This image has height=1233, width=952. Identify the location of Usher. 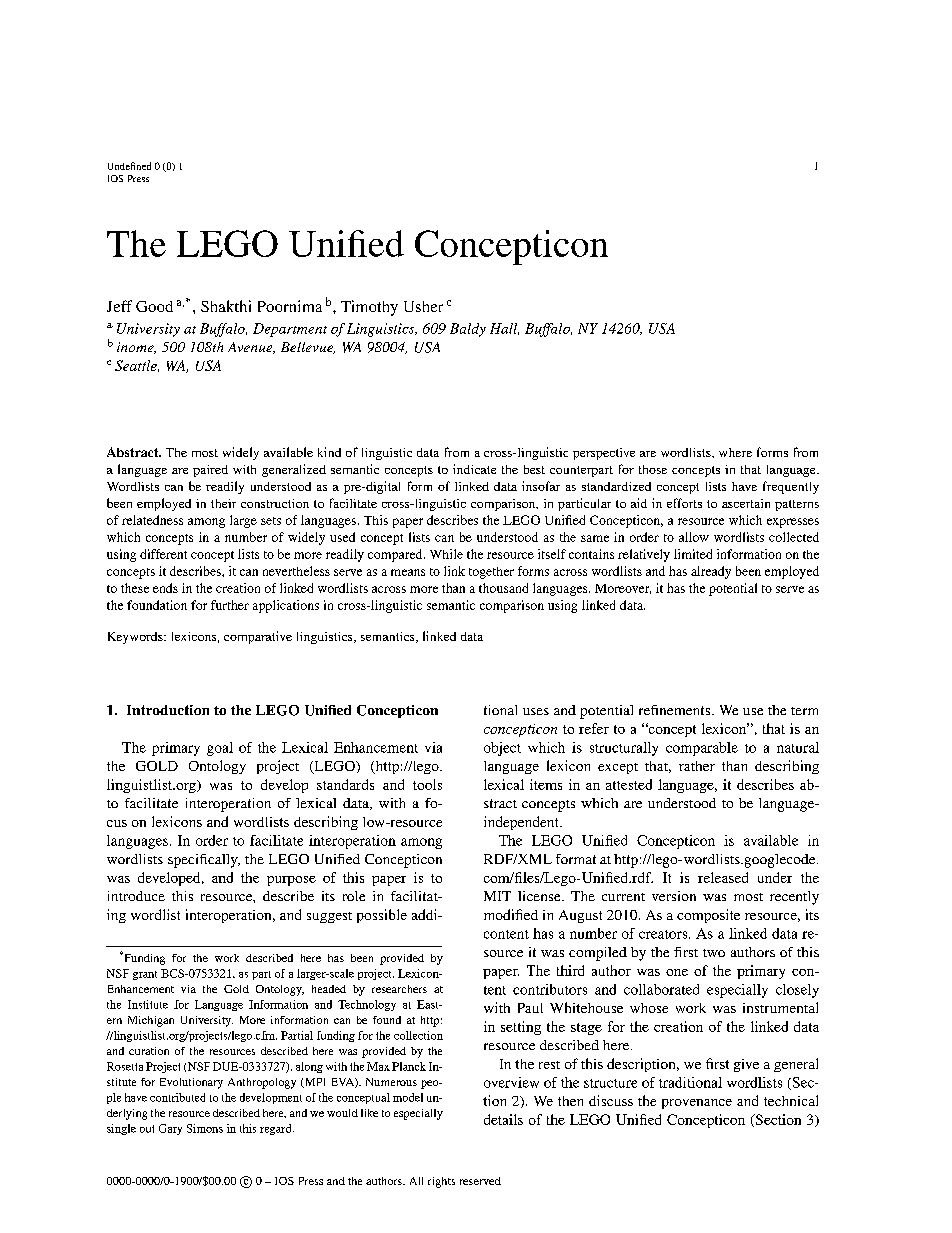
(423, 306).
